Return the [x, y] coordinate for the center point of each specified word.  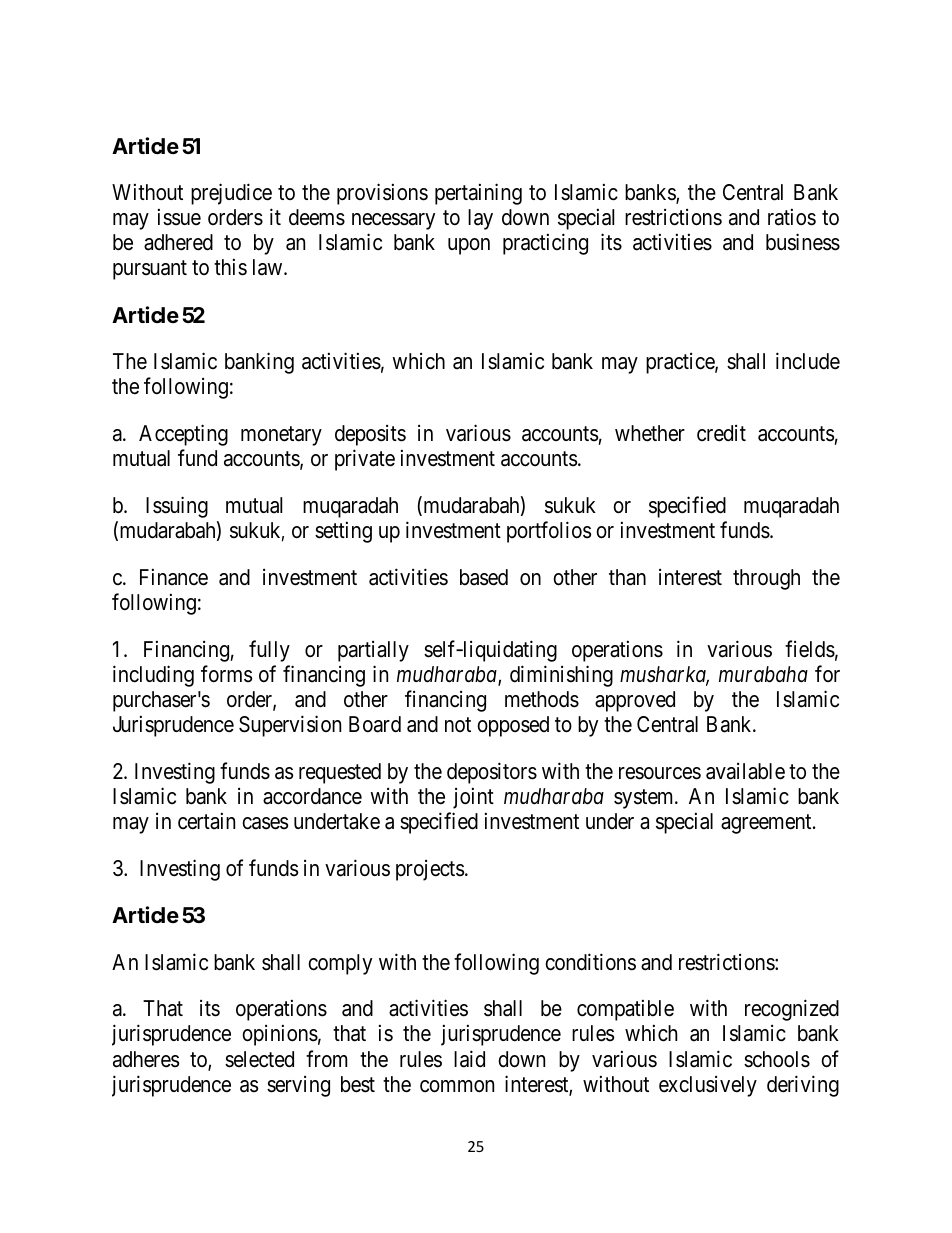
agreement [767, 824]
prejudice [231, 194]
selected [259, 1059]
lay [480, 219]
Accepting [183, 435]
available [745, 771]
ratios [792, 217]
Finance [174, 577]
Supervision [290, 726]
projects [430, 870]
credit [721, 433]
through [766, 579]
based [484, 577]
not [458, 724]
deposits [370, 435]
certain [206, 821]
